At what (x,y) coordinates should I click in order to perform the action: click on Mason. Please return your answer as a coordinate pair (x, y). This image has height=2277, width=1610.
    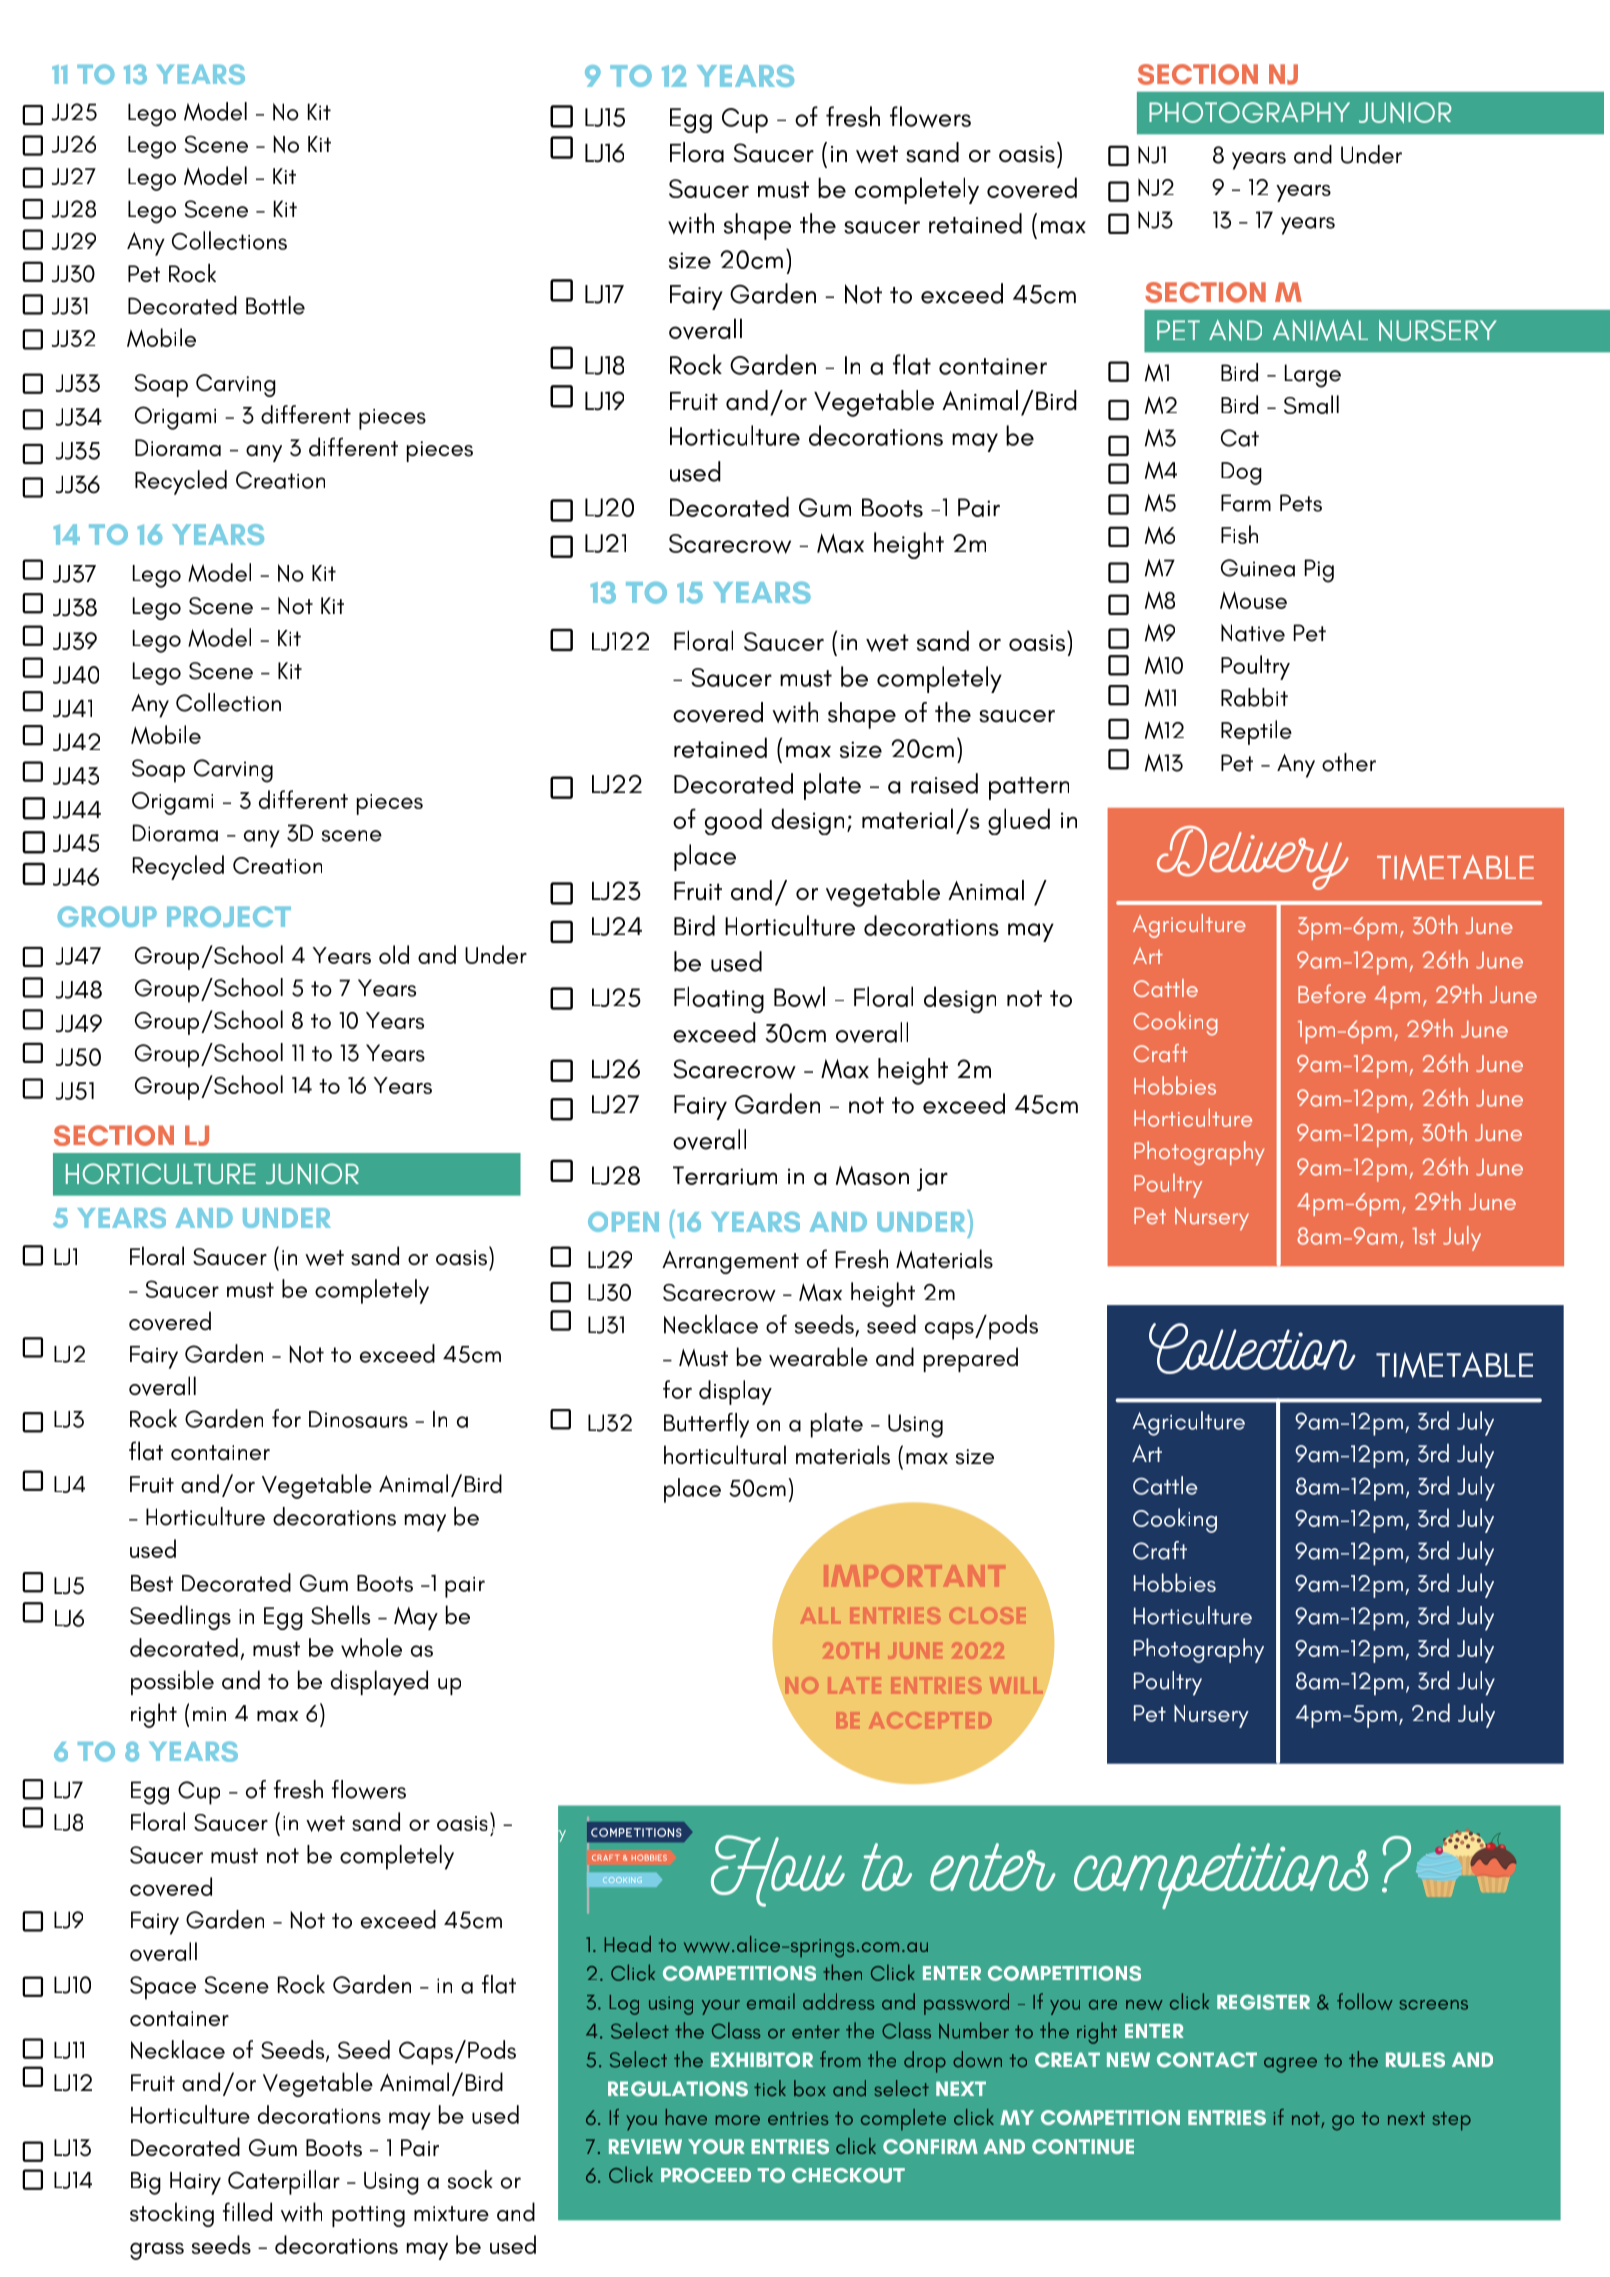
    Looking at the image, I should click on (872, 1175).
